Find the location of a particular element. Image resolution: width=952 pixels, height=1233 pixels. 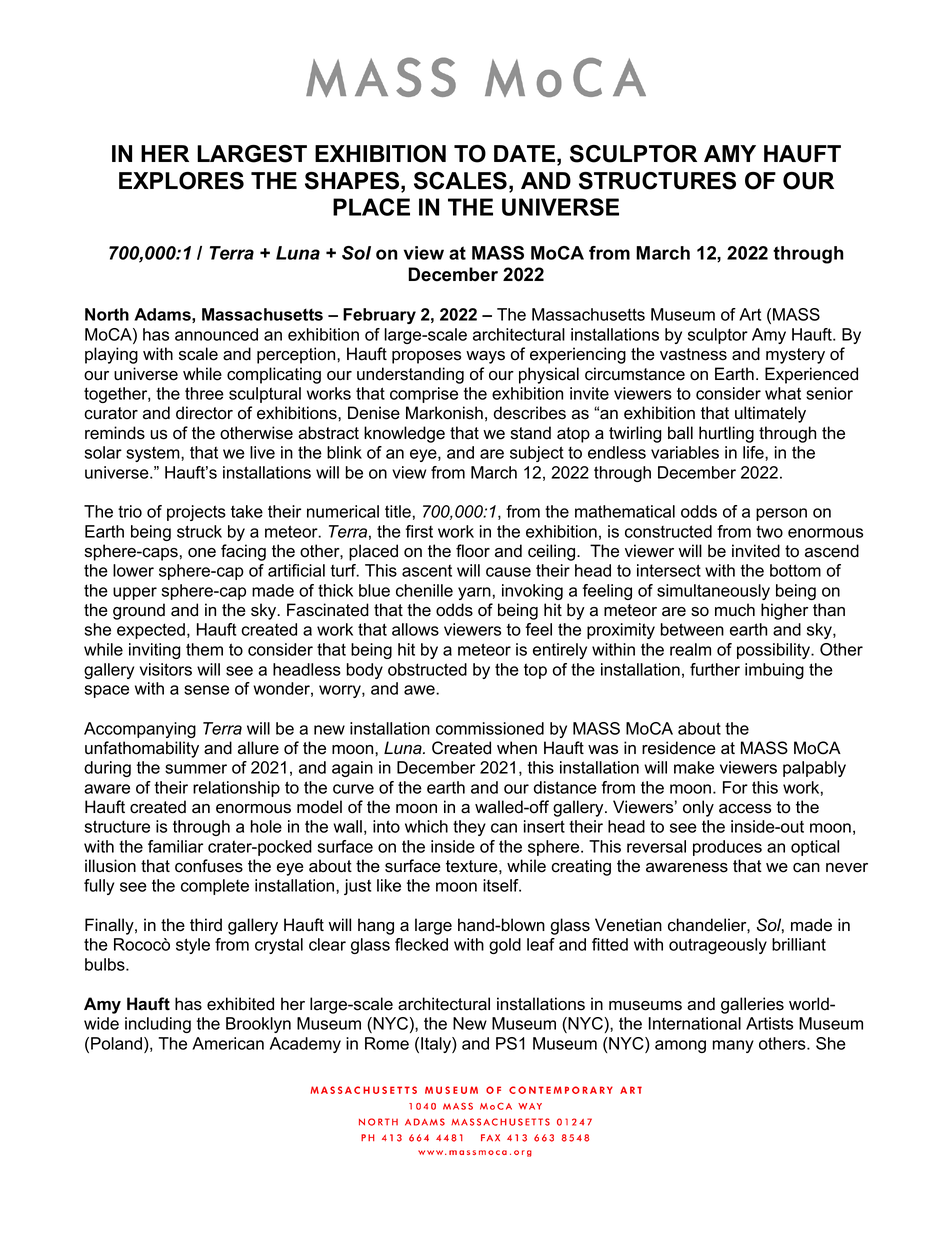

Rome is located at coordinates (387, 1043).
